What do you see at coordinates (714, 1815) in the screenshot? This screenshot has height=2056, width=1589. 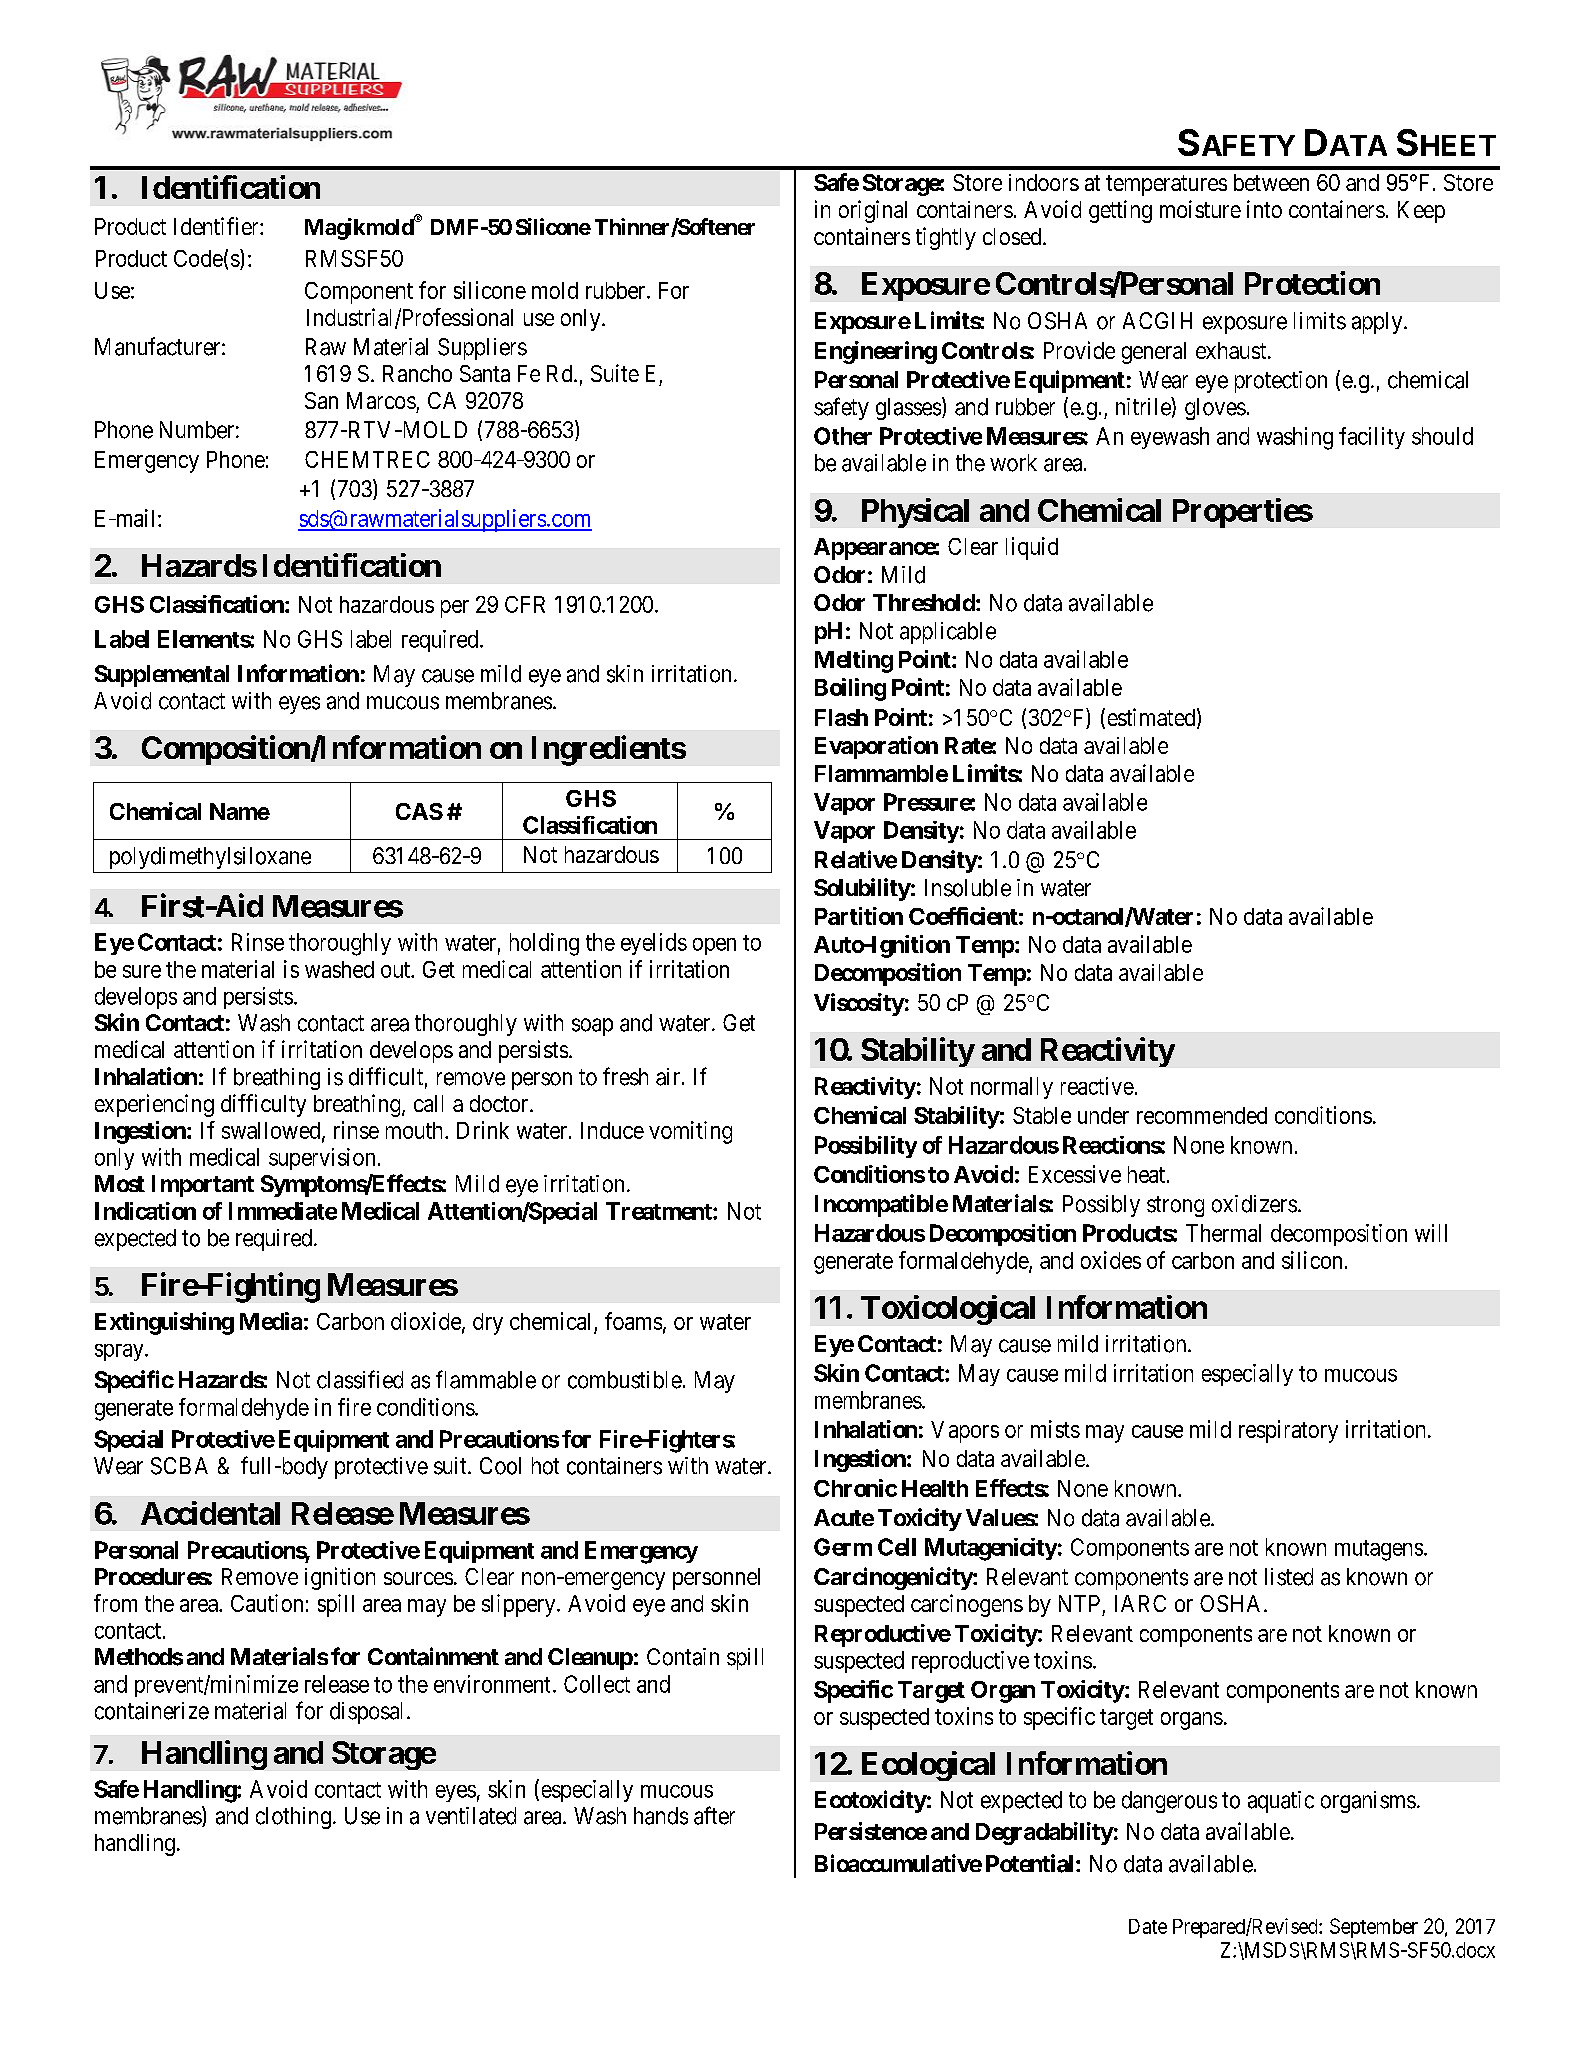 I see `after` at bounding box center [714, 1815].
